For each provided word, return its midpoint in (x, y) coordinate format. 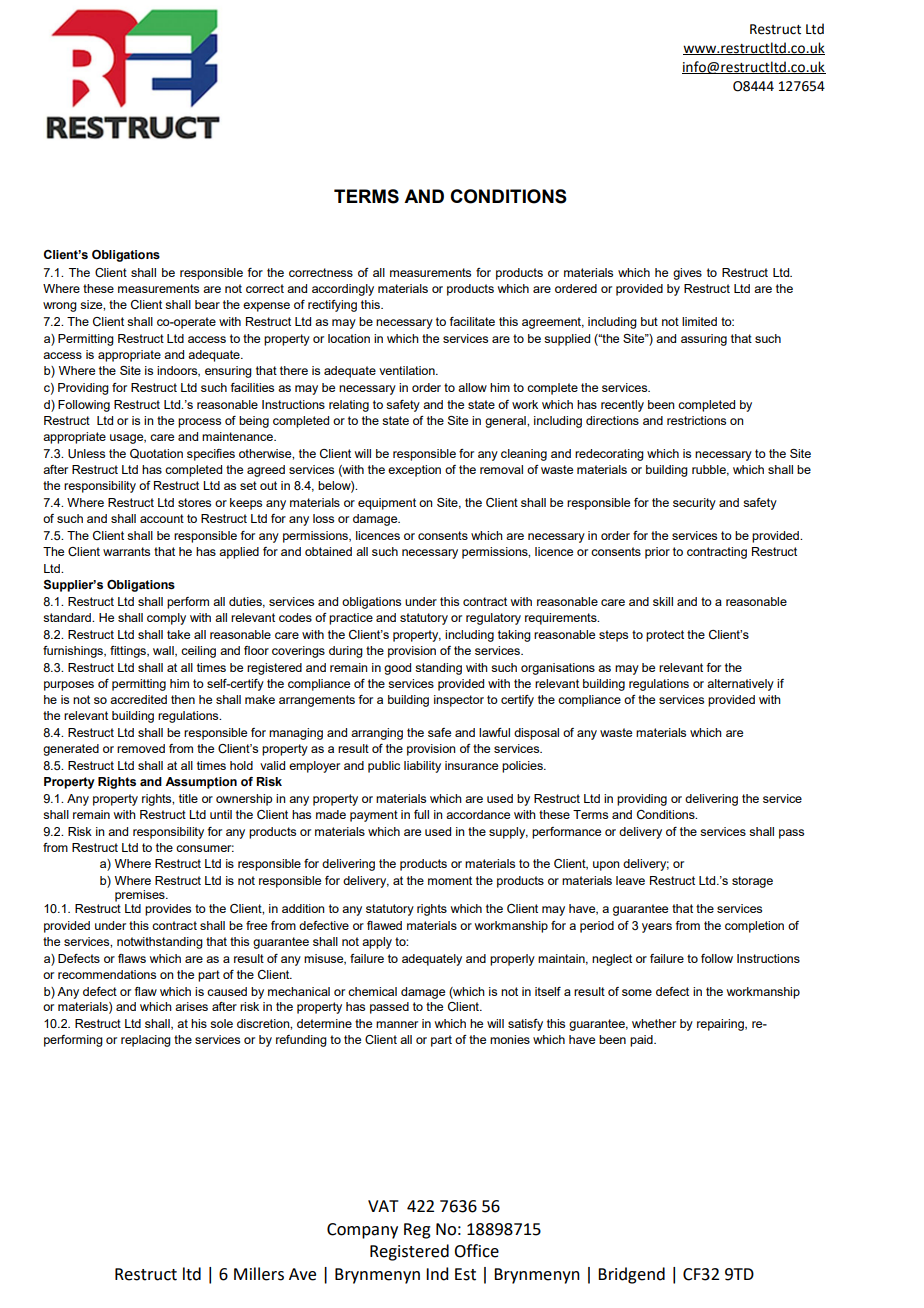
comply (166, 619)
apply (377, 943)
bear (207, 304)
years (657, 928)
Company (362, 1231)
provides (168, 910)
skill (663, 601)
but (649, 321)
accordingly (343, 290)
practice (351, 619)
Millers (259, 1274)
